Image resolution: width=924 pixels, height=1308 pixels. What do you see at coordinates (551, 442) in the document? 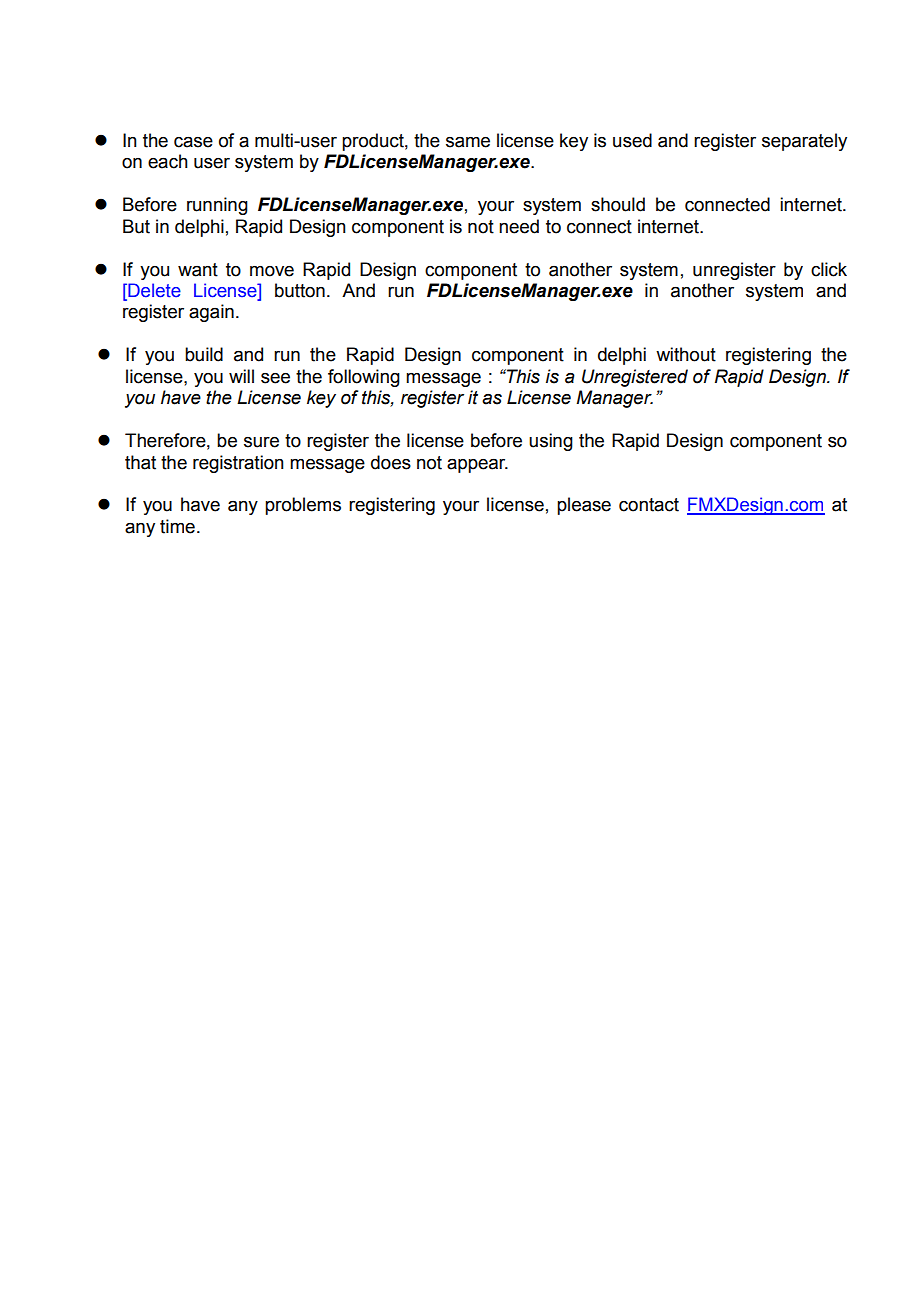
I see `using` at bounding box center [551, 442].
